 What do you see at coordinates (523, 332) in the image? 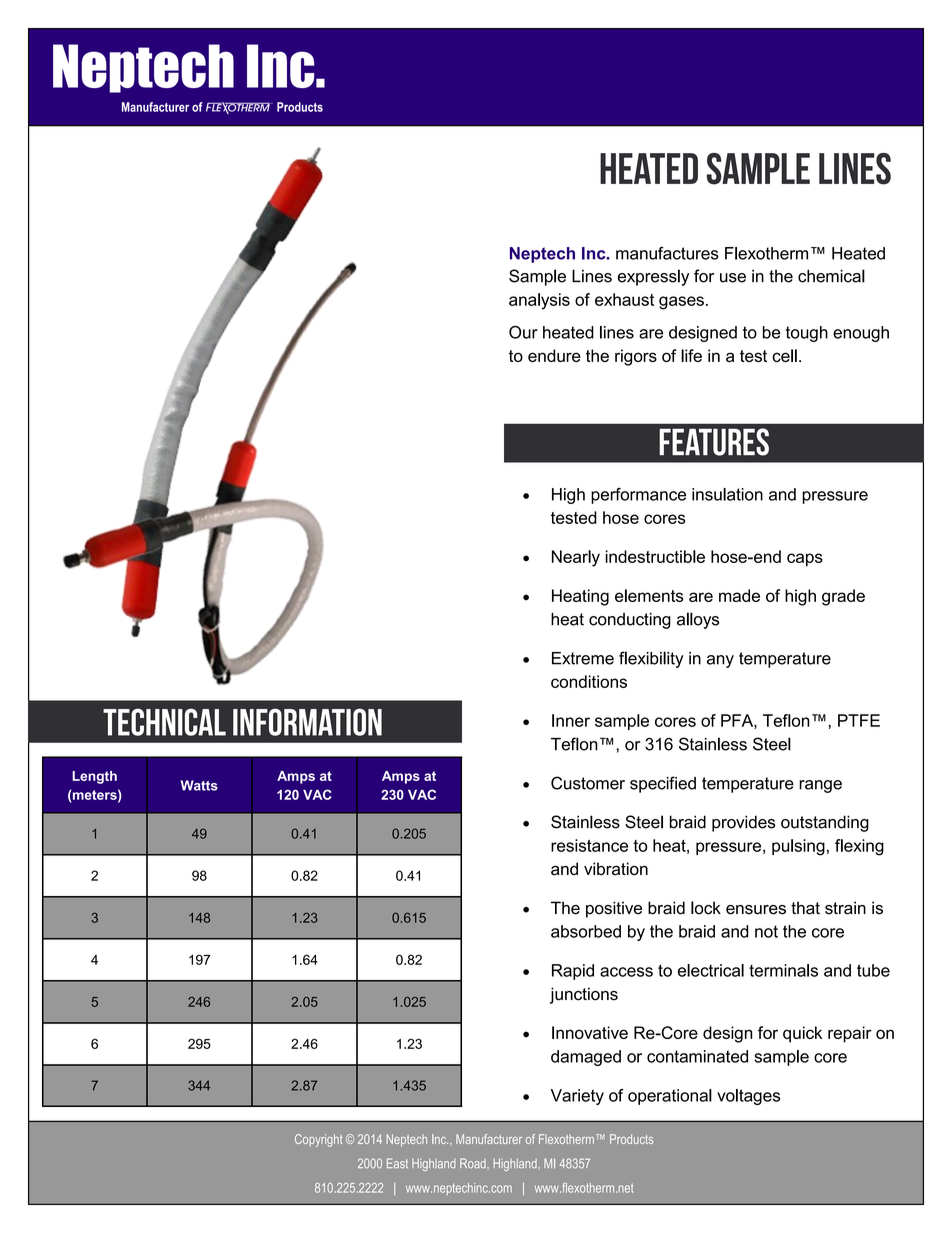
I see `Our` at bounding box center [523, 332].
